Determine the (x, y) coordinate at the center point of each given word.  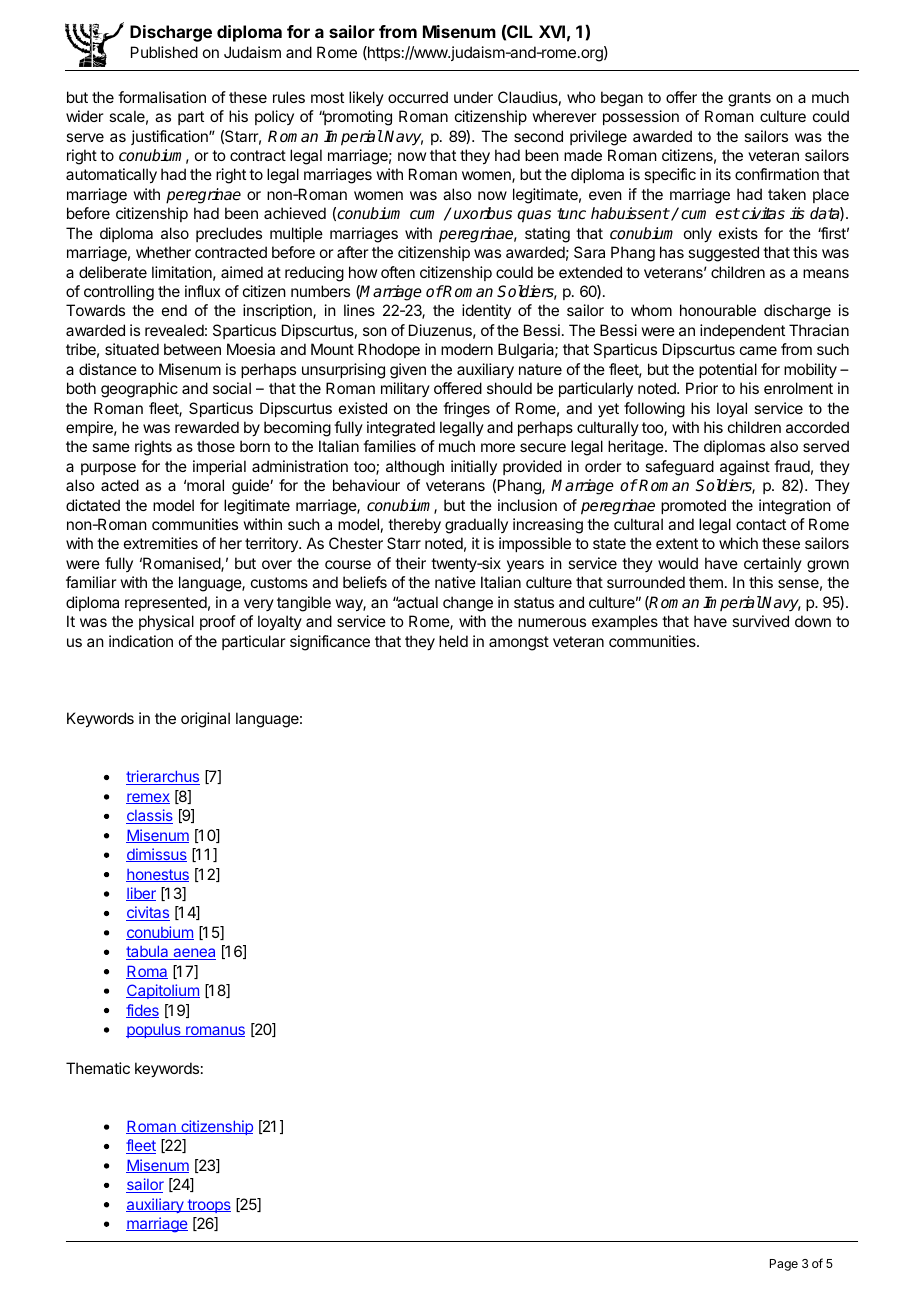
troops (208, 1206)
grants (749, 99)
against (745, 468)
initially (474, 467)
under (473, 97)
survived (760, 621)
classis (149, 816)
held (453, 641)
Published (164, 52)
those (216, 446)
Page (784, 1265)
